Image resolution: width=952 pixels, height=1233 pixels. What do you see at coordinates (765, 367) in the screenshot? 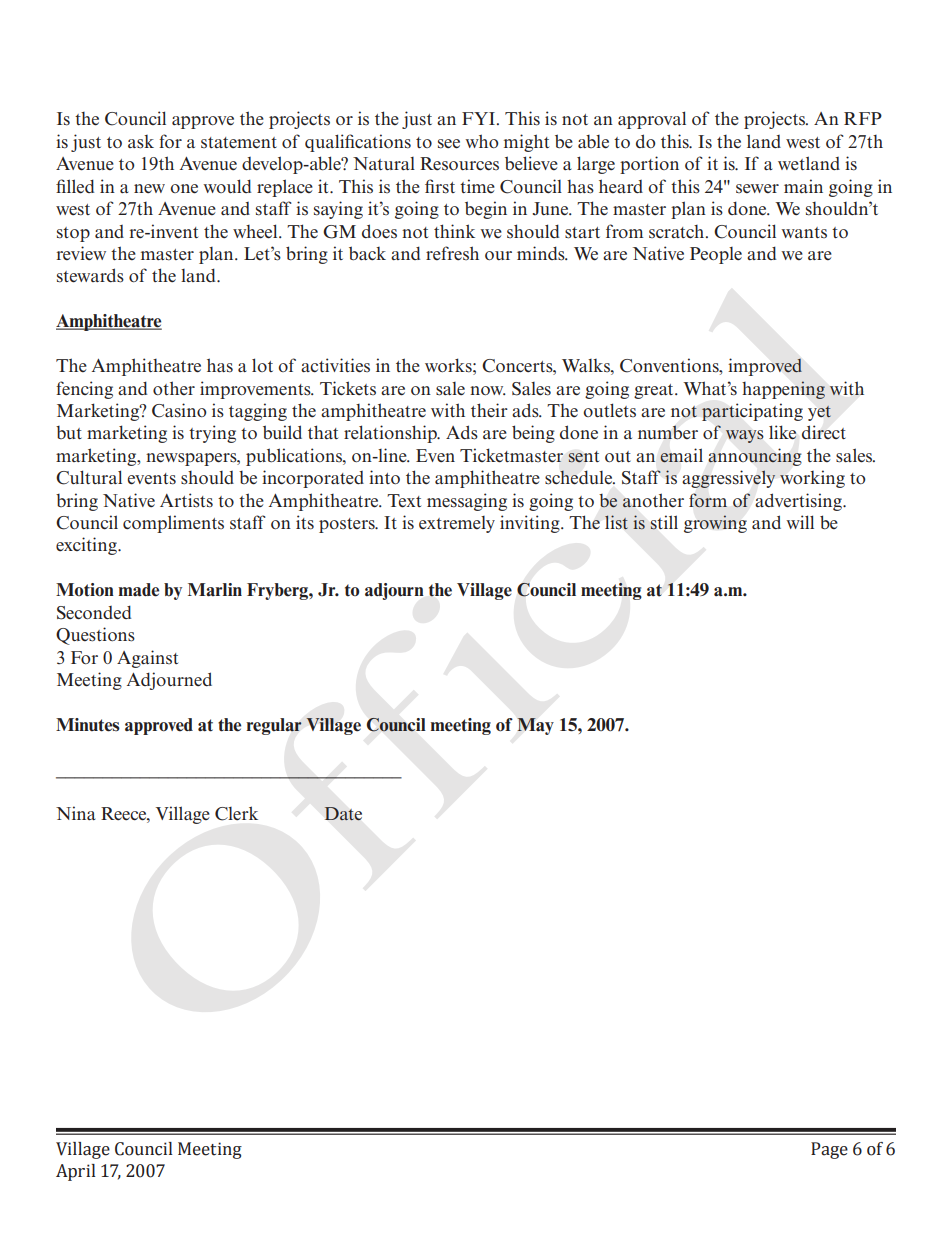
I see `improved` at bounding box center [765, 367].
